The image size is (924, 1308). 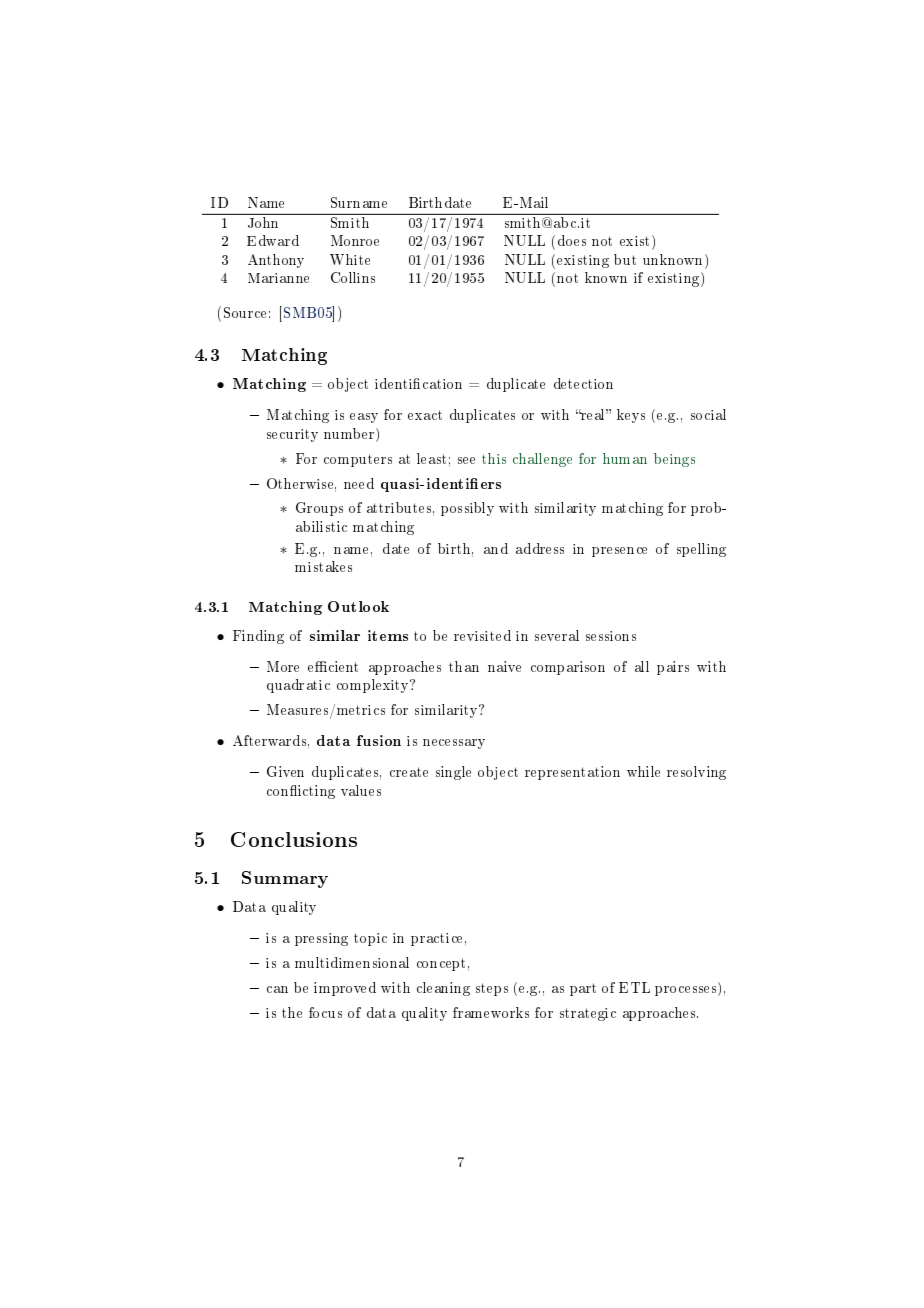 What do you see at coordinates (643, 771) in the screenshot?
I see `while` at bounding box center [643, 771].
